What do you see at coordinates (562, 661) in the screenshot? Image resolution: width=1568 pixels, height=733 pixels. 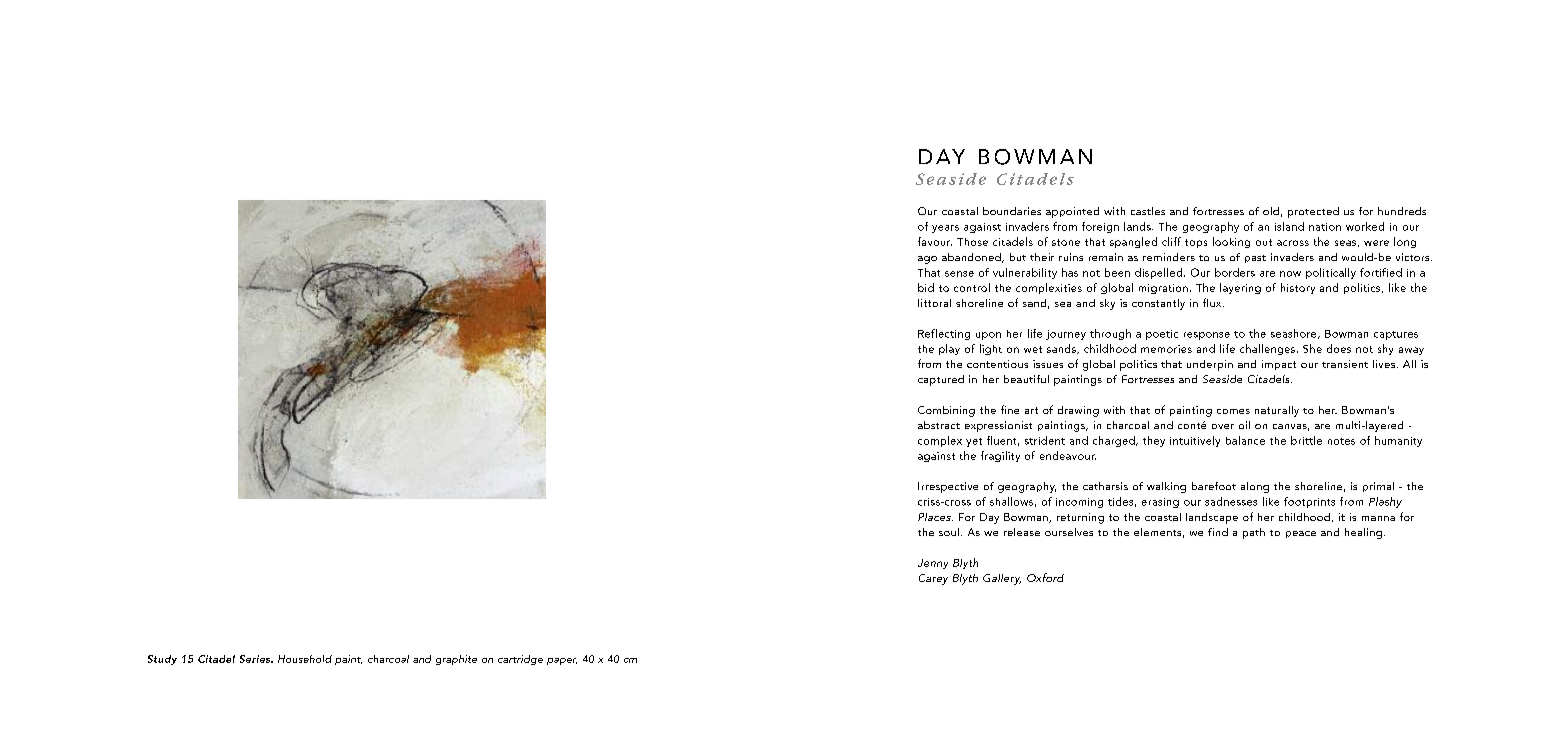 I see `paper` at bounding box center [562, 661].
